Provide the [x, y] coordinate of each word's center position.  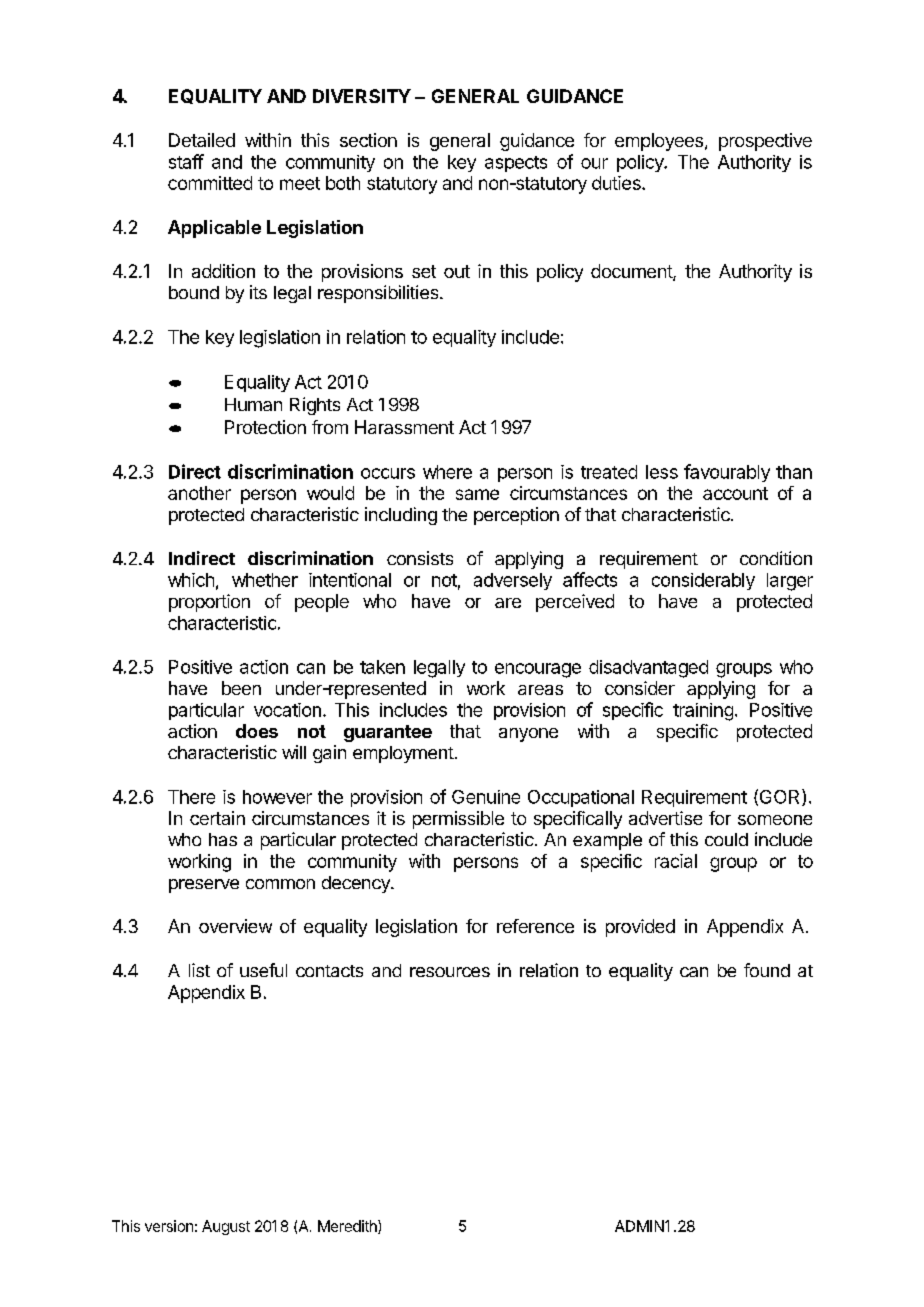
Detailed [202, 140]
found [767, 970]
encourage [538, 670]
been [241, 688]
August [226, 1227]
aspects [516, 164]
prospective [765, 142]
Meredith [348, 1227]
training [703, 712]
